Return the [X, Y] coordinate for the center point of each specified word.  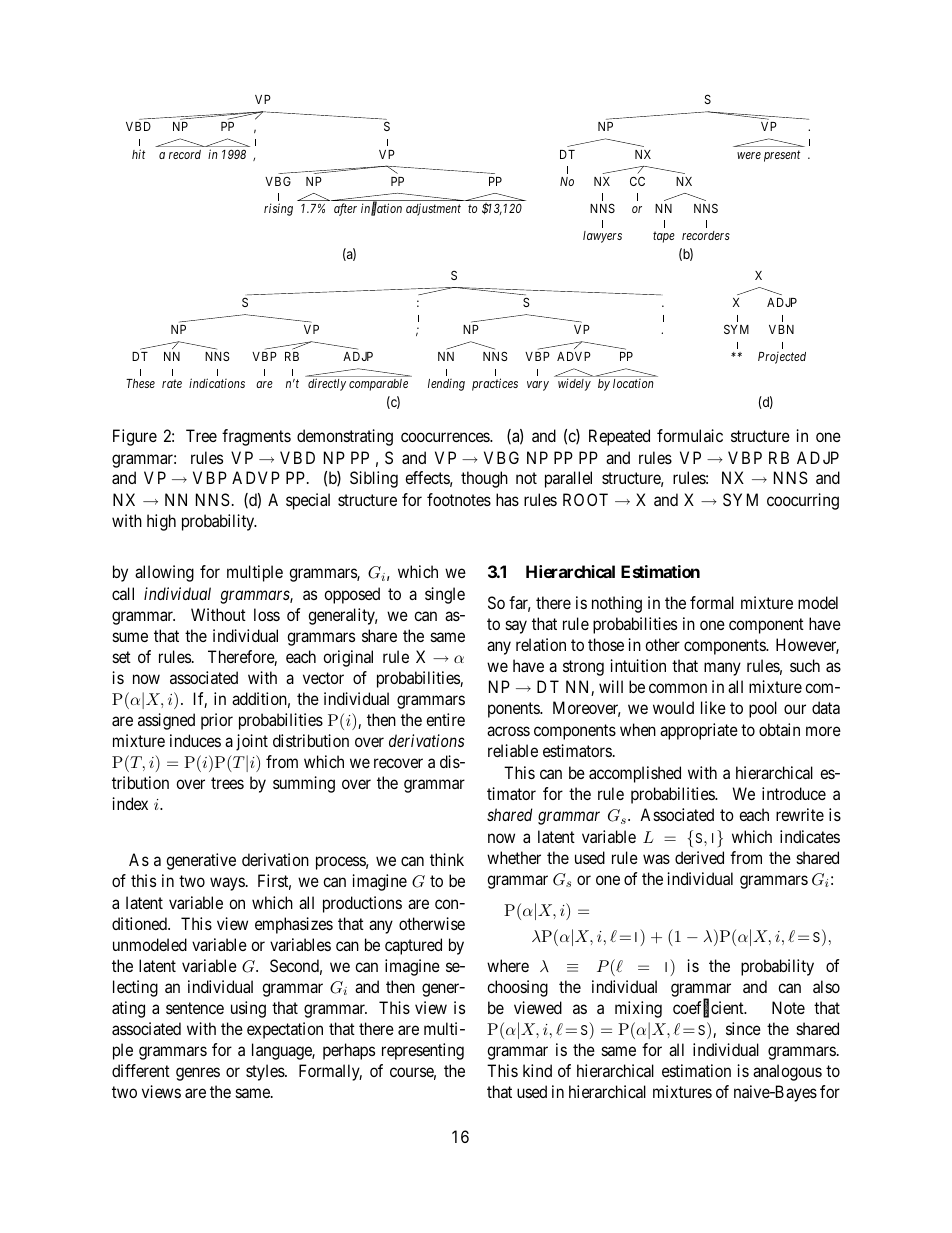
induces [195, 740]
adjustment [433, 209]
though [484, 479]
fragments [256, 437]
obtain [779, 729]
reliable [513, 750]
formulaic [690, 435]
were [749, 155]
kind [537, 1070]
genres [198, 1074]
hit [138, 154]
